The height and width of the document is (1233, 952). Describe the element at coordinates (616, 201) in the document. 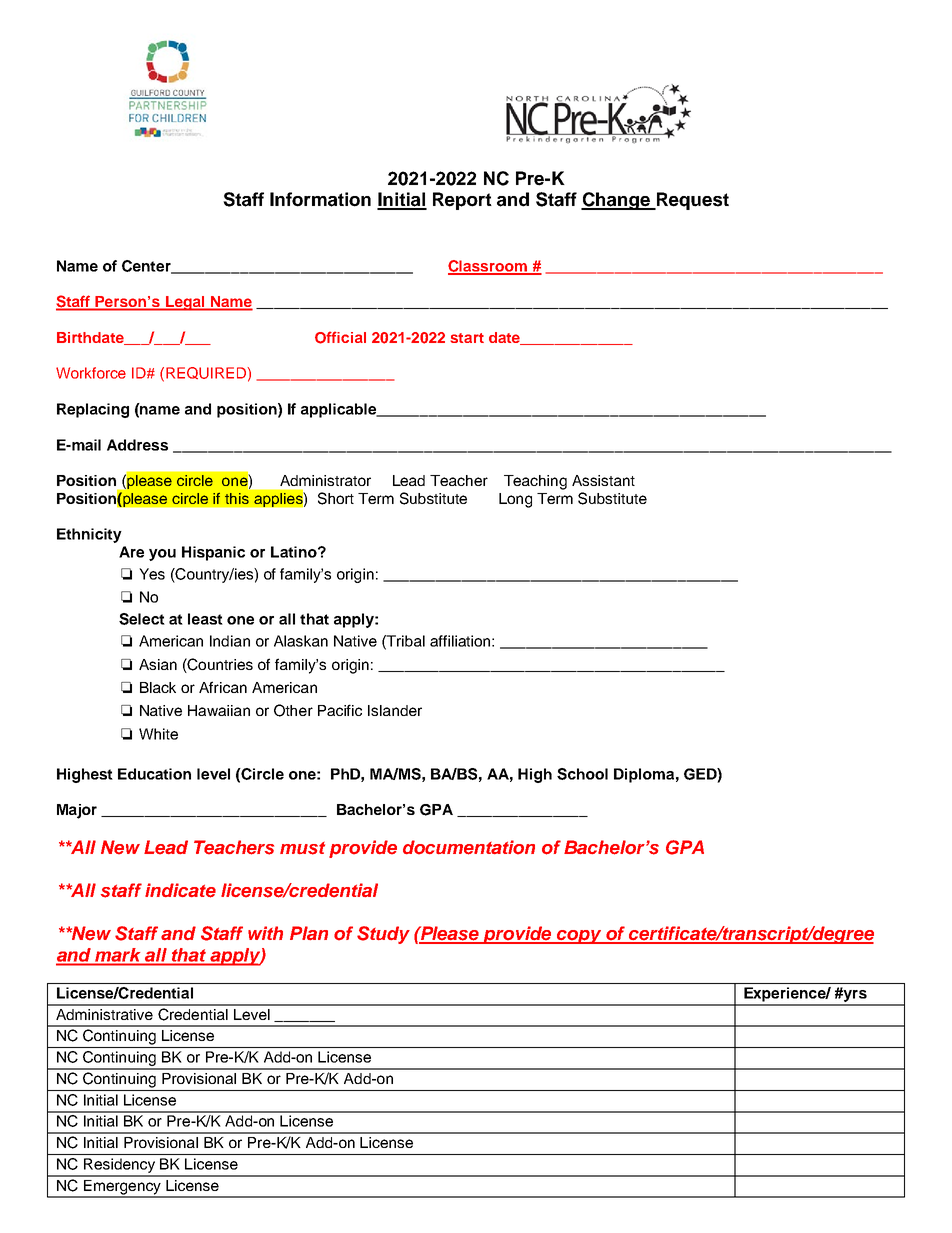

I see `Change` at that location.
